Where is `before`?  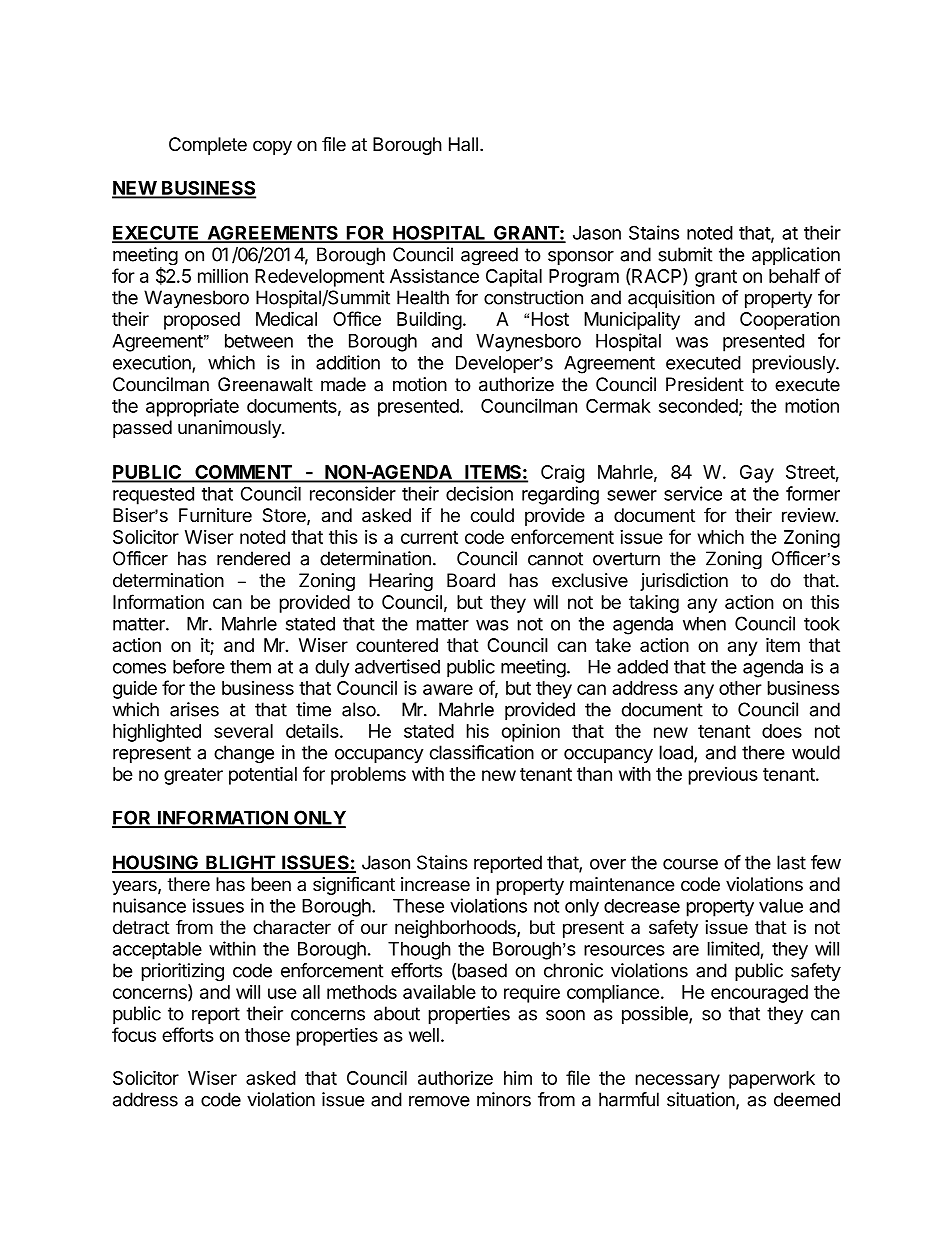 before is located at coordinates (199, 666).
